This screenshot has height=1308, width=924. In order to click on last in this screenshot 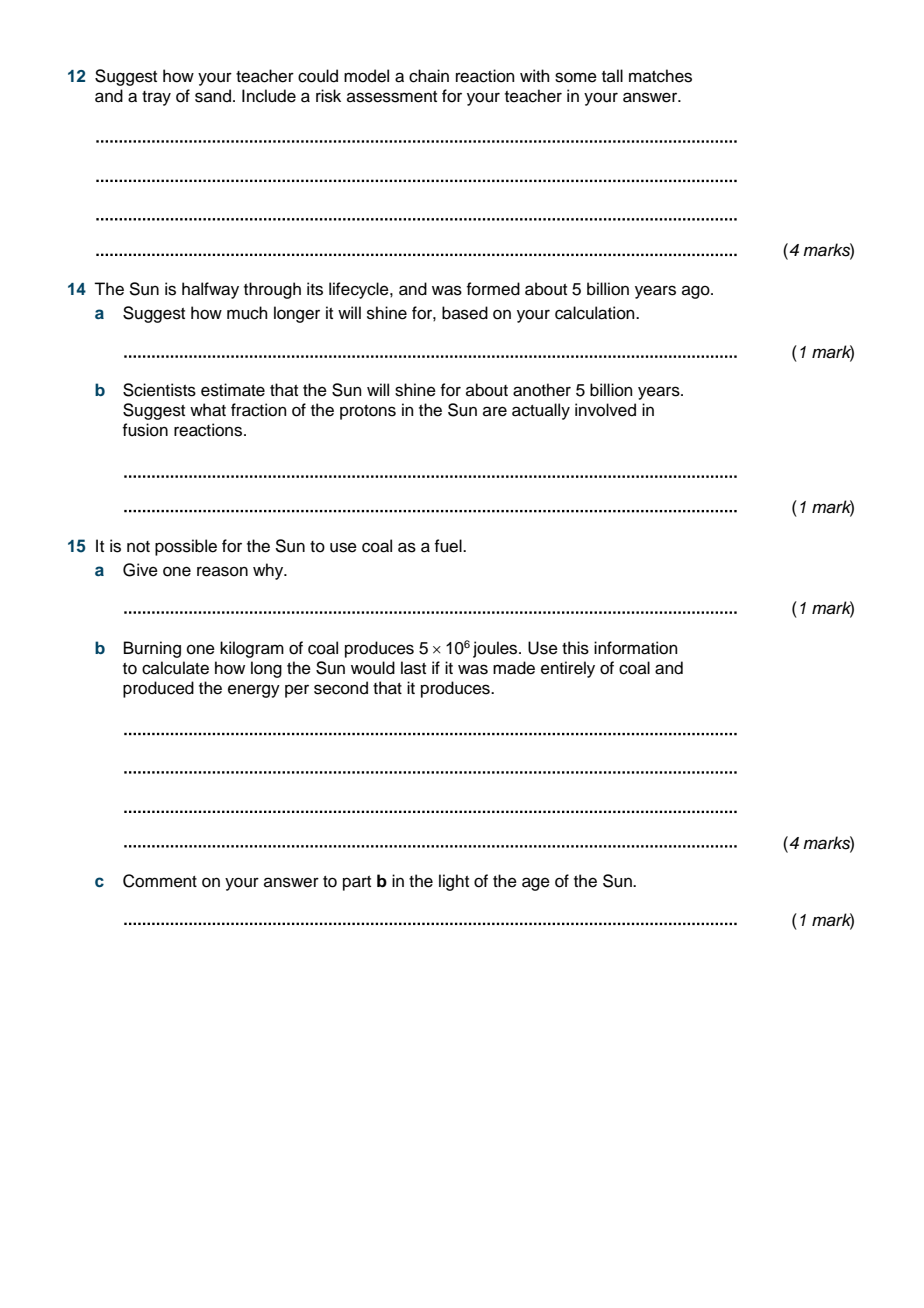, I will do `click(413, 668)`.
